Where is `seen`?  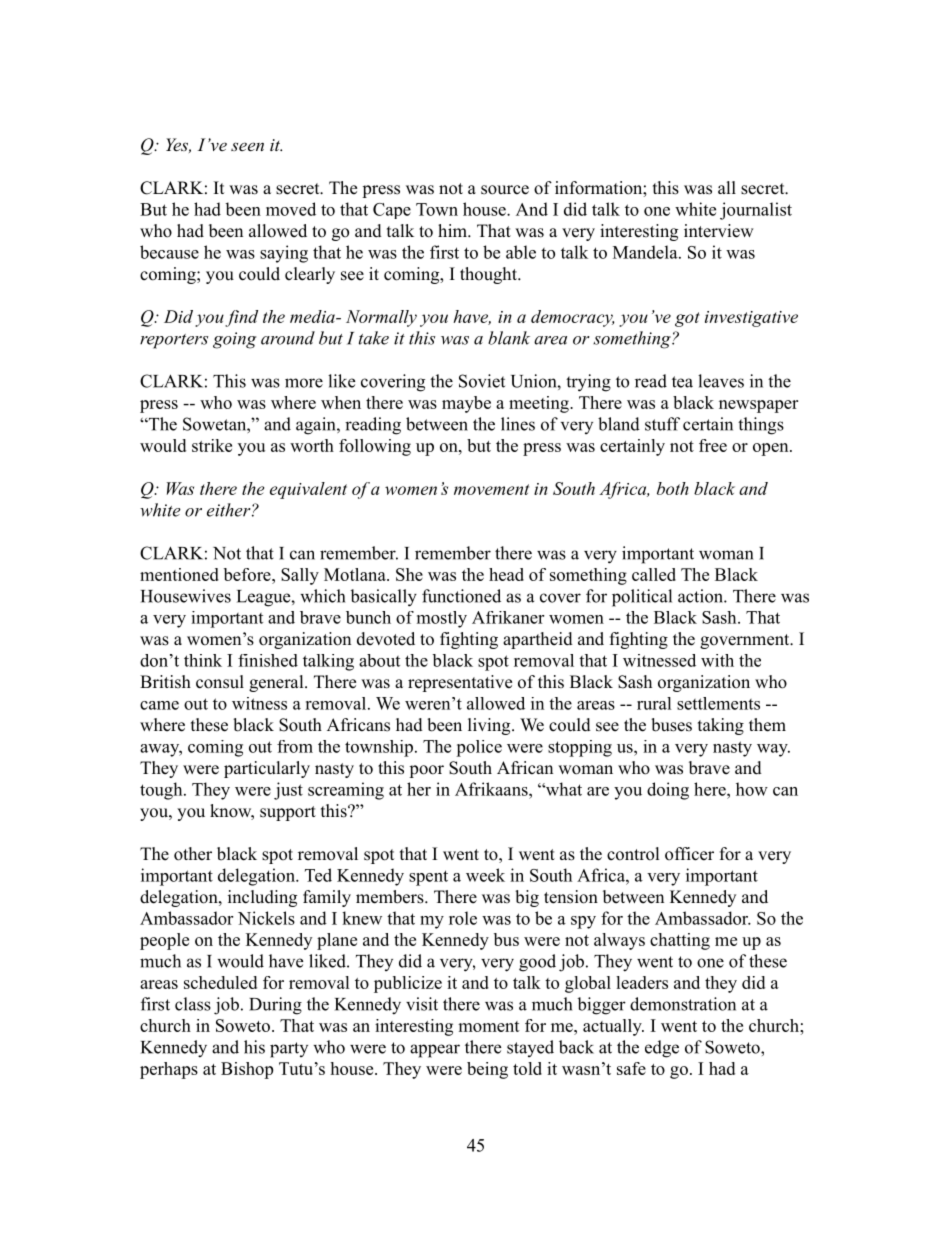
seen is located at coordinates (247, 146).
